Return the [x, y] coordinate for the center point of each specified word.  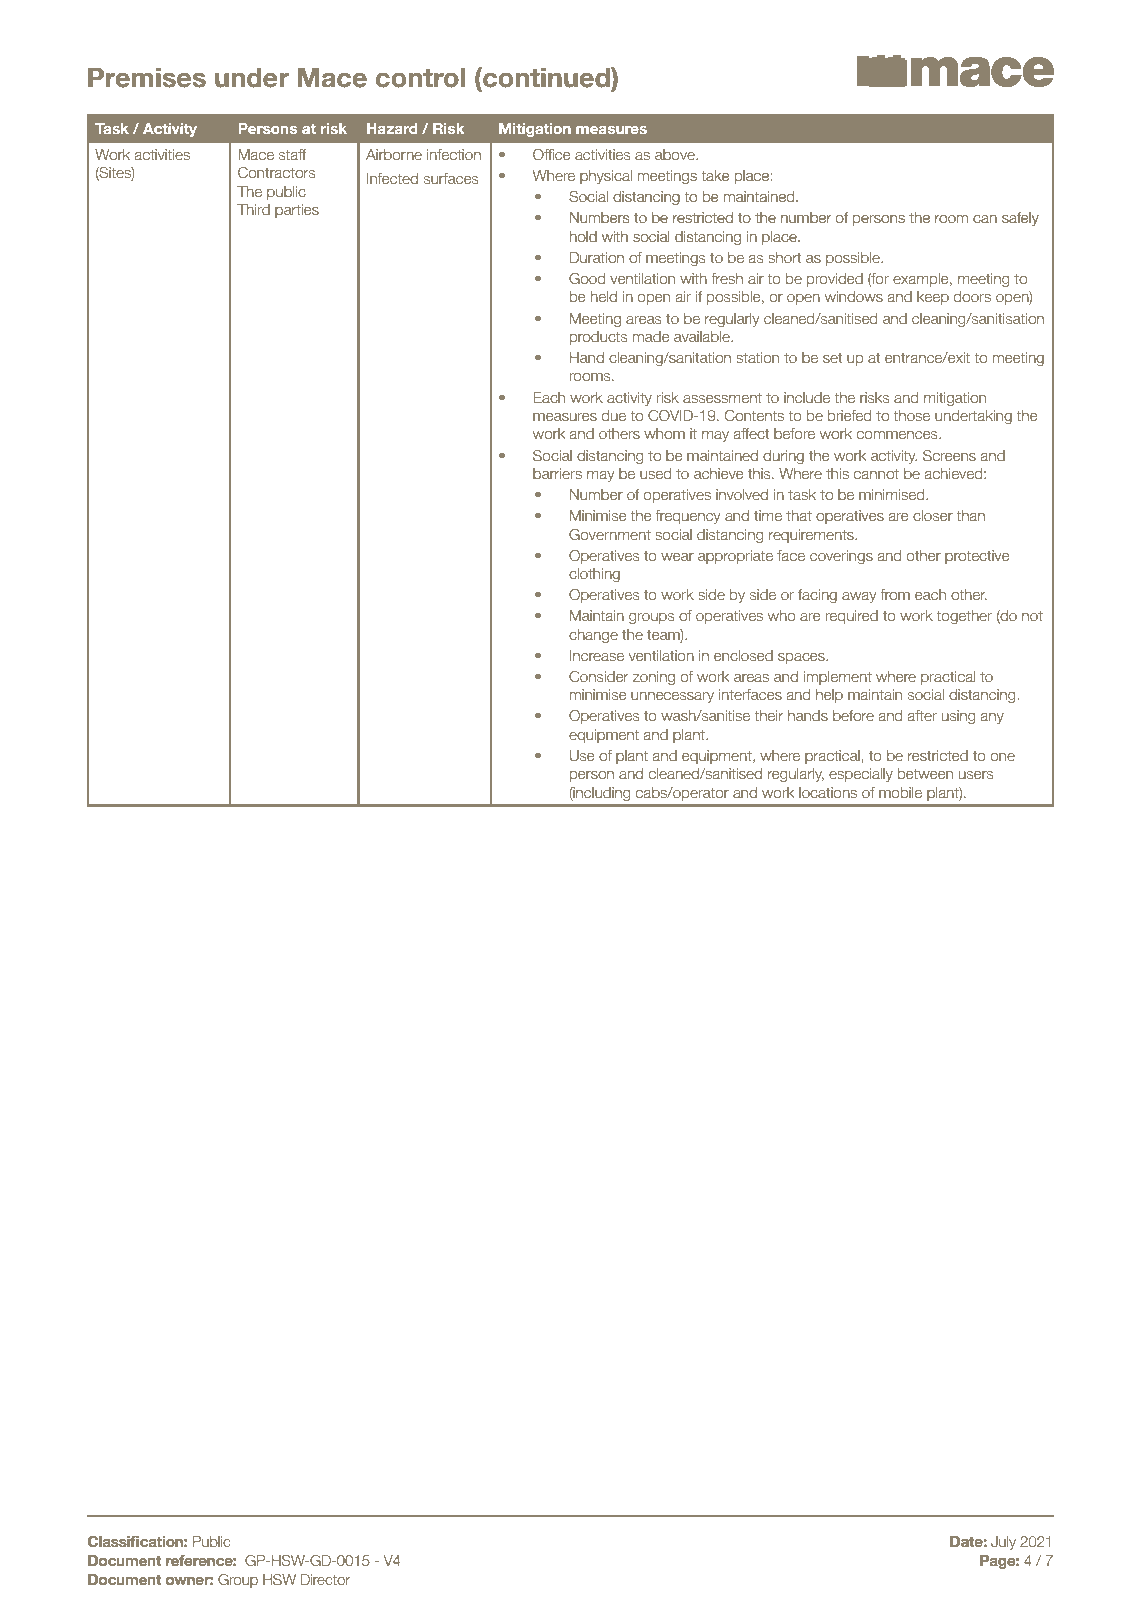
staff [292, 154]
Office [552, 154]
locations [828, 792]
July [1003, 1543]
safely [1020, 219]
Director [325, 1579]
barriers [557, 473]
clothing [594, 575]
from [895, 594]
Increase [597, 655]
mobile [900, 792]
